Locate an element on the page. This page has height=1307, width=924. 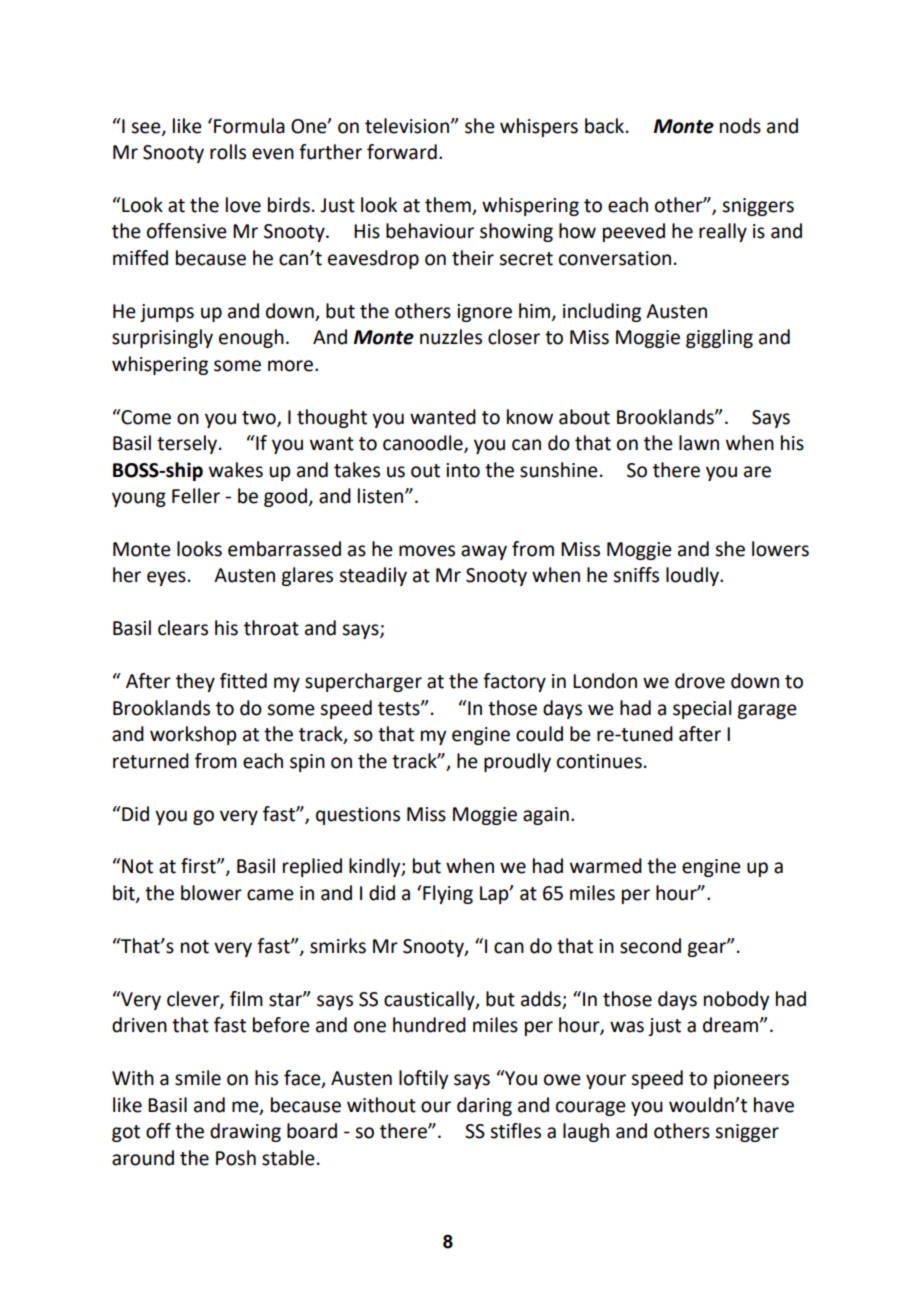
have is located at coordinates (774, 1105).
